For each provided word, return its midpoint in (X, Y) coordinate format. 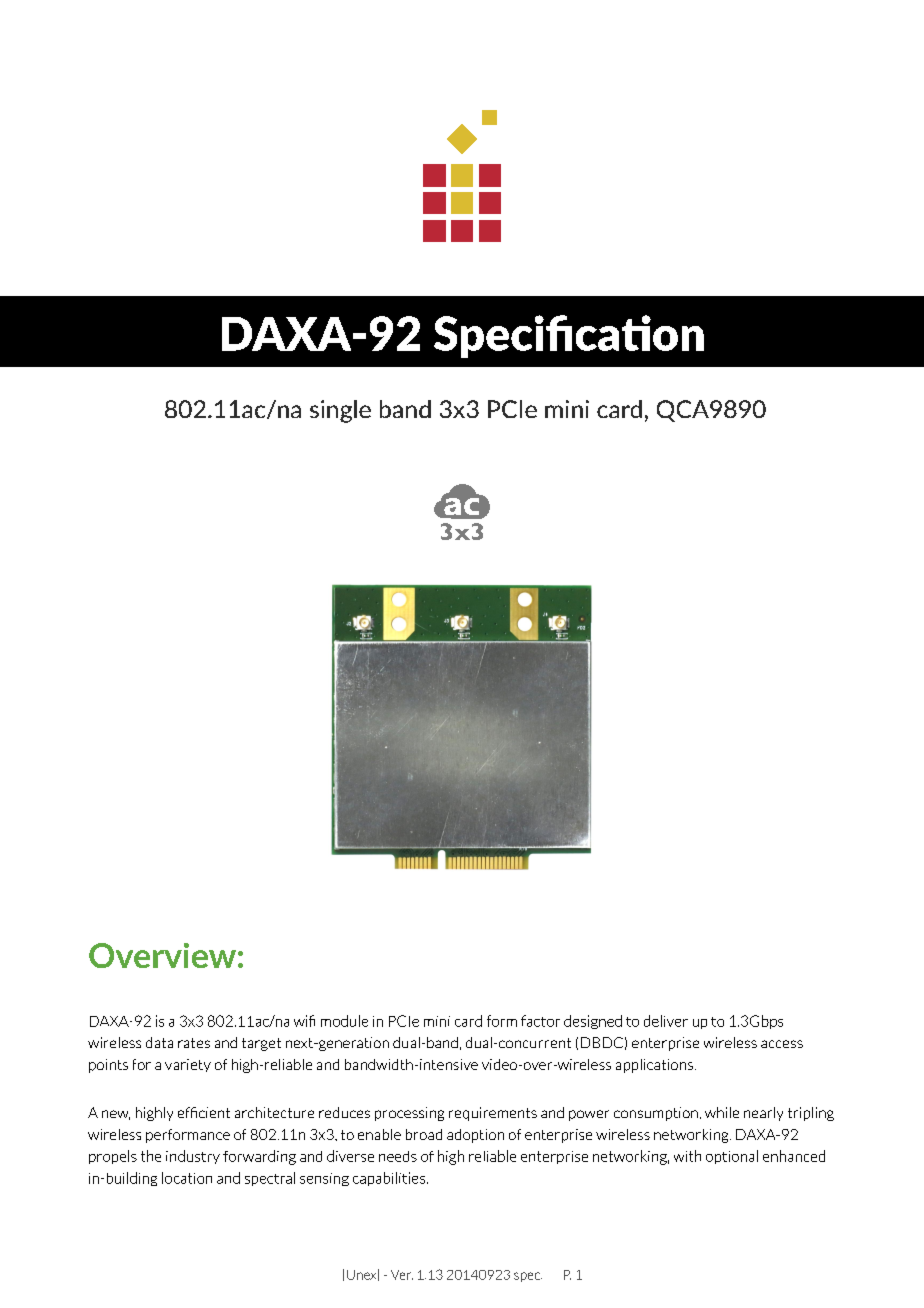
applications (654, 1066)
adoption (475, 1136)
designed (593, 1022)
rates (194, 1043)
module (344, 1021)
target (261, 1044)
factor (540, 1021)
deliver (666, 1021)
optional (732, 1157)
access (782, 1044)
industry (193, 1157)
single (340, 411)
